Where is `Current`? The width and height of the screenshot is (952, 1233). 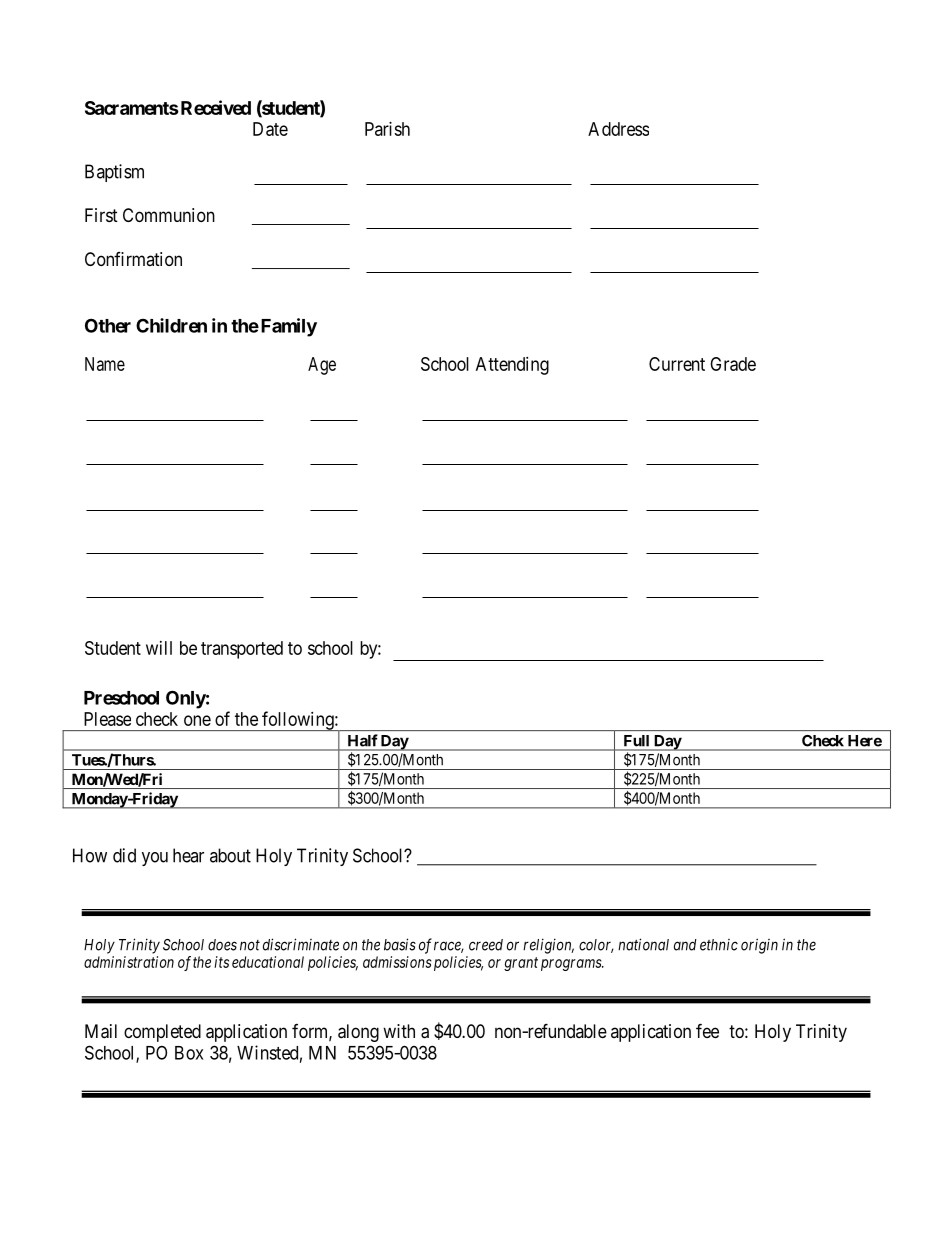
Current is located at coordinates (677, 364).
